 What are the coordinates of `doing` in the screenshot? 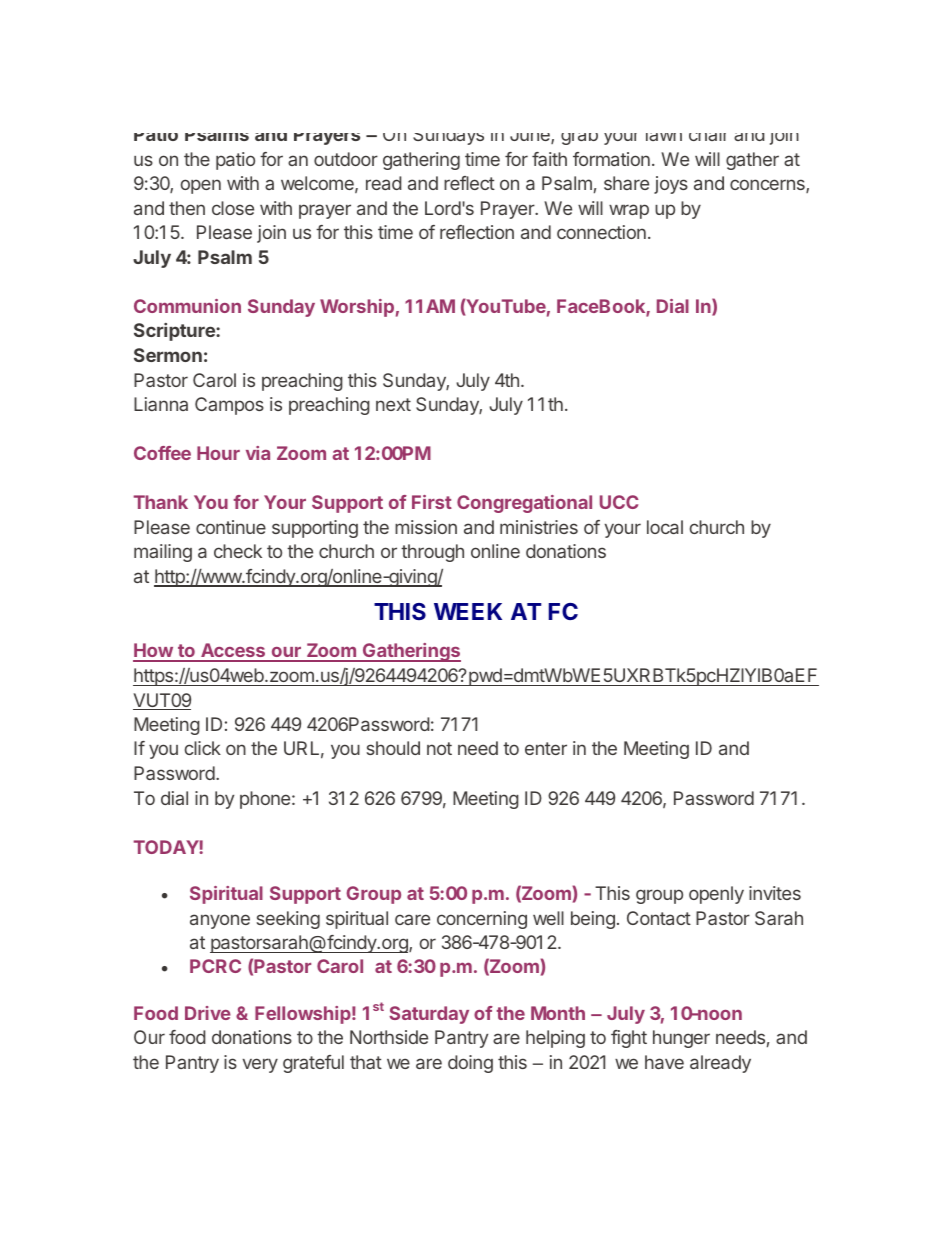 It's located at (470, 1064).
